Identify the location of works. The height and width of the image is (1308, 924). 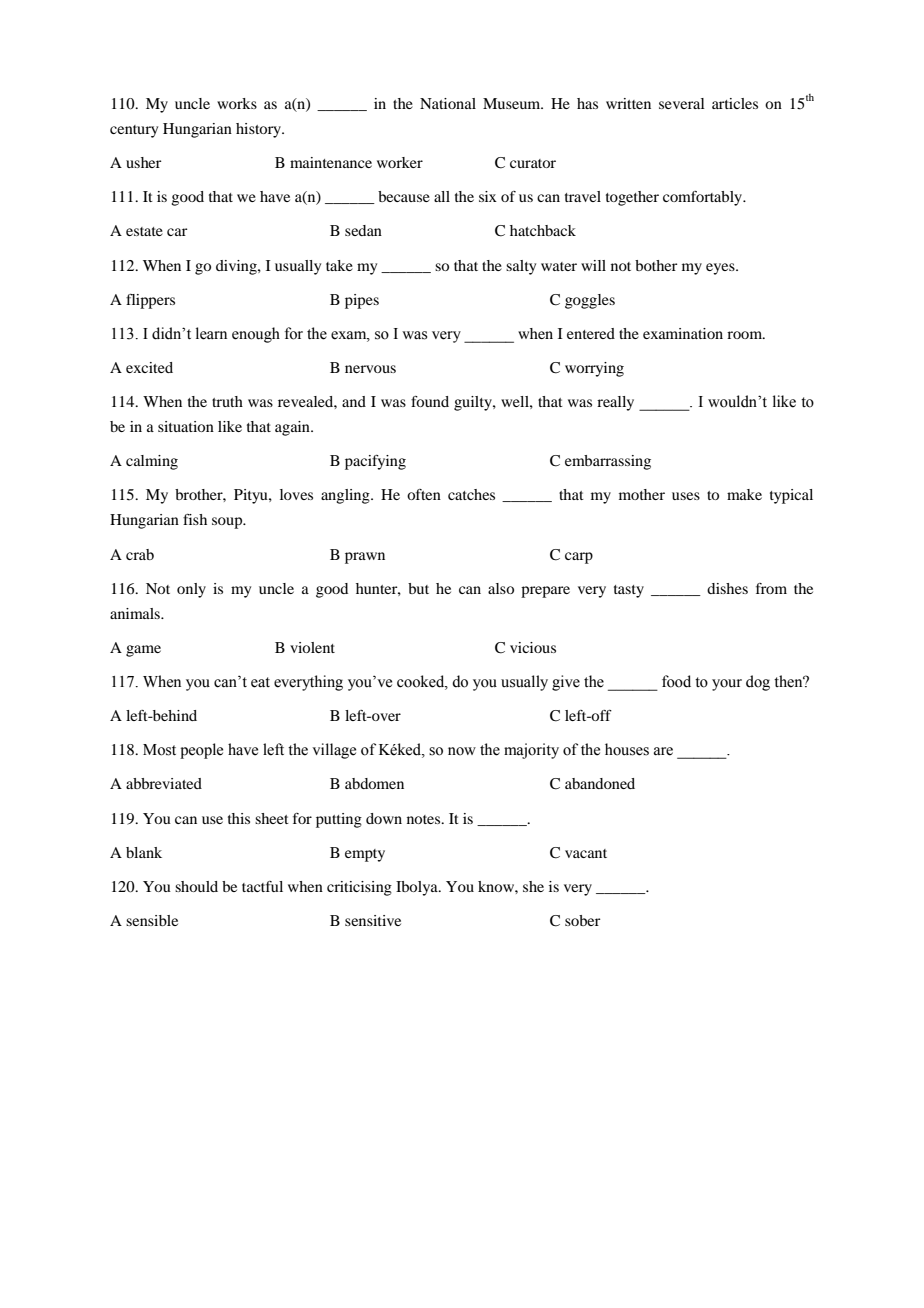
(237, 103).
